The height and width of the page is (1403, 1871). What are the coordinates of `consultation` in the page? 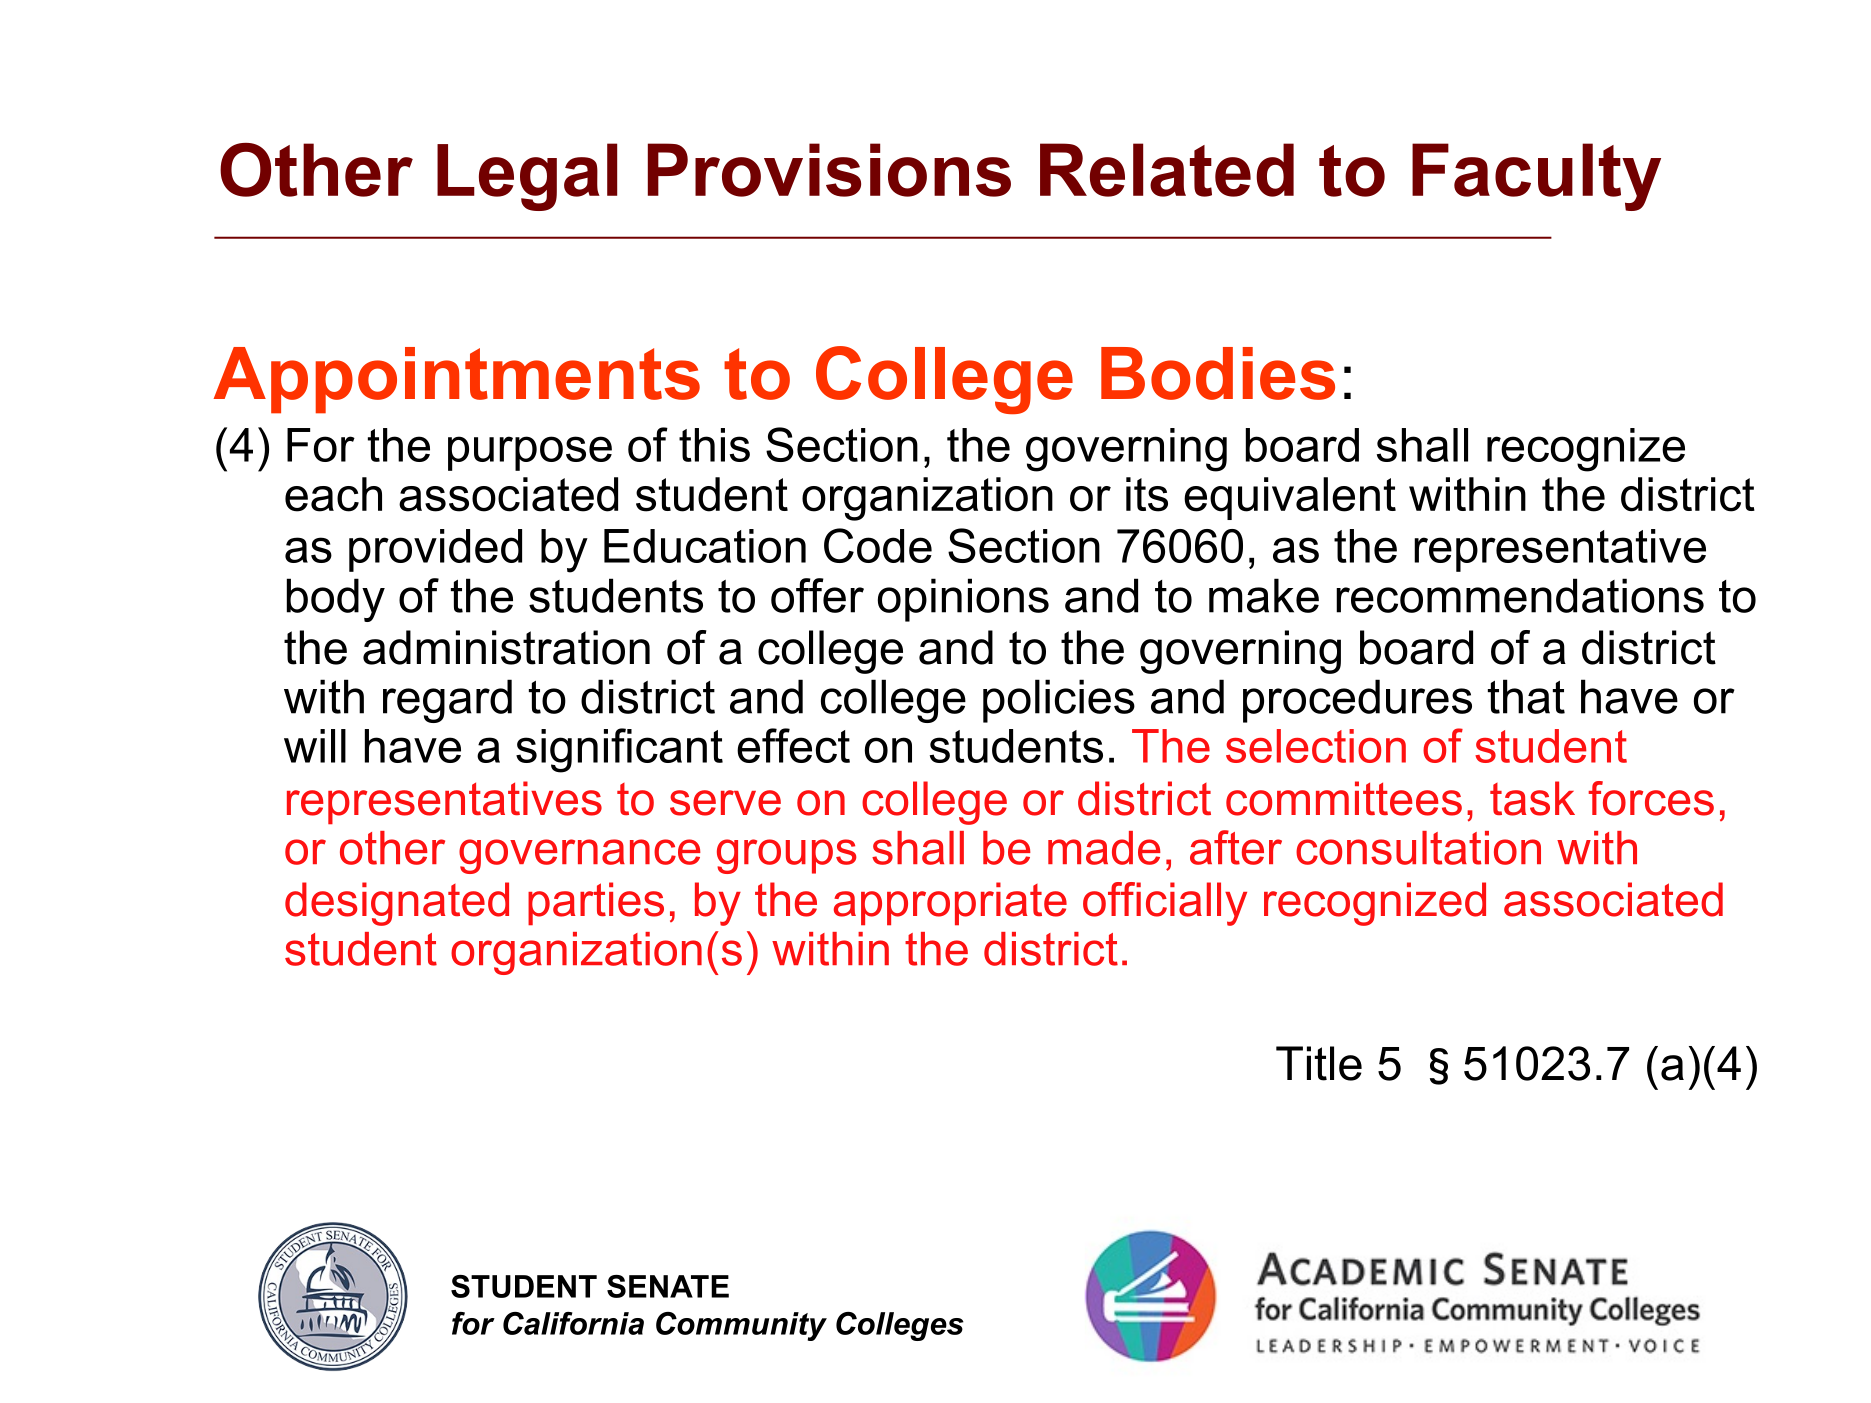 It's located at (1418, 848).
